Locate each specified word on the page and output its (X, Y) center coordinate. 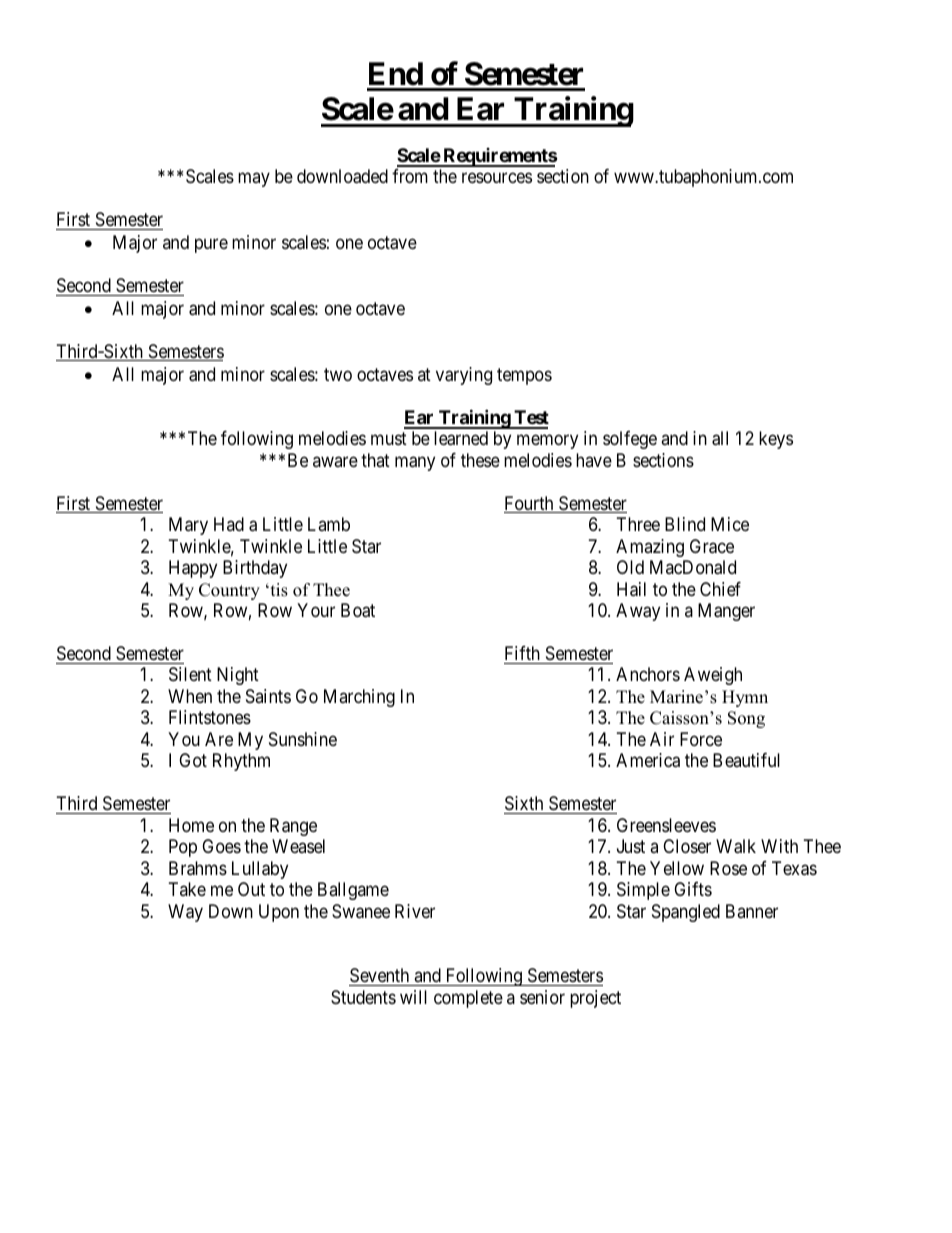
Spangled (686, 913)
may (254, 180)
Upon (279, 913)
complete (468, 999)
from (410, 176)
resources (497, 178)
